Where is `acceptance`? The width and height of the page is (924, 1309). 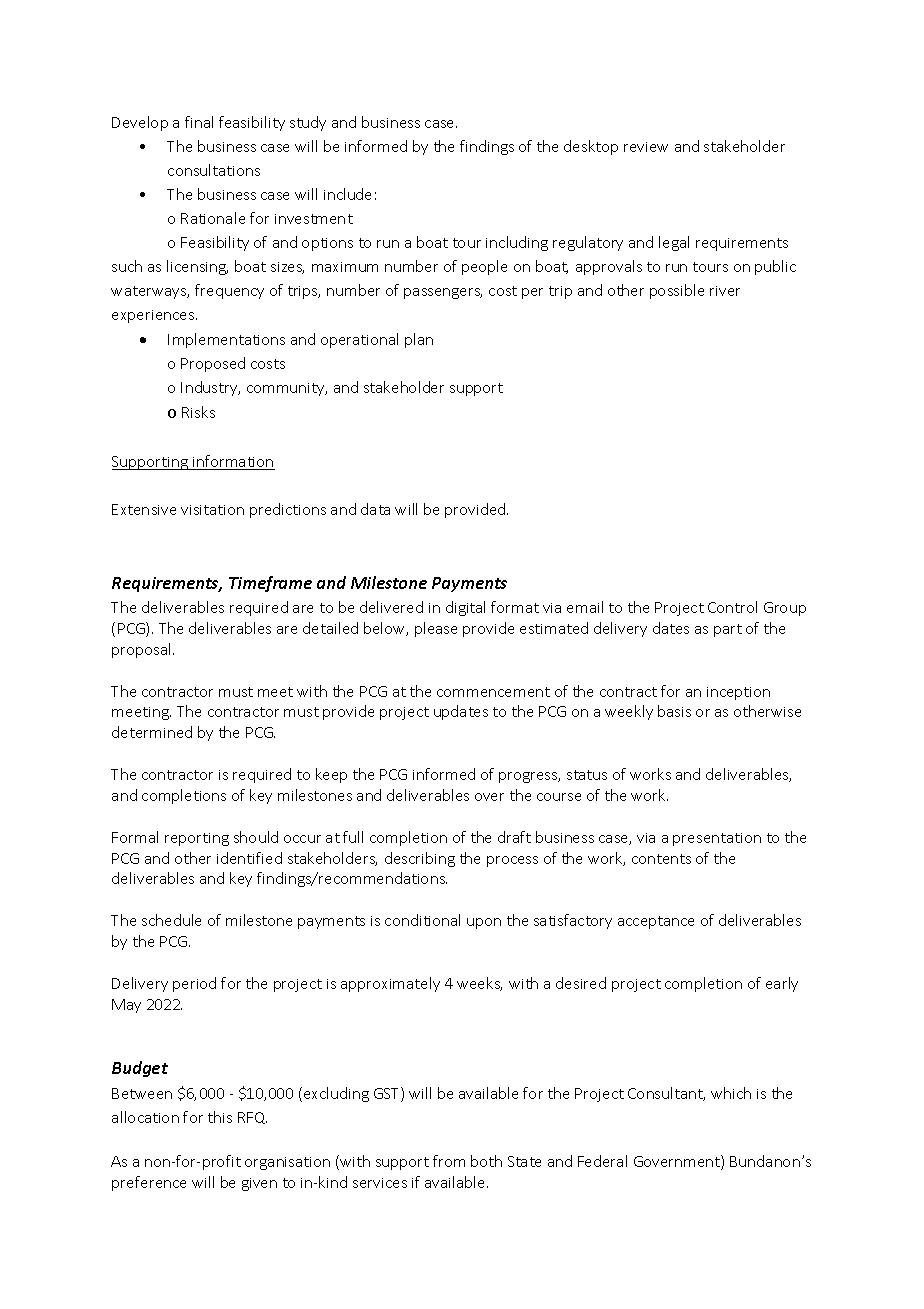 acceptance is located at coordinates (656, 922).
